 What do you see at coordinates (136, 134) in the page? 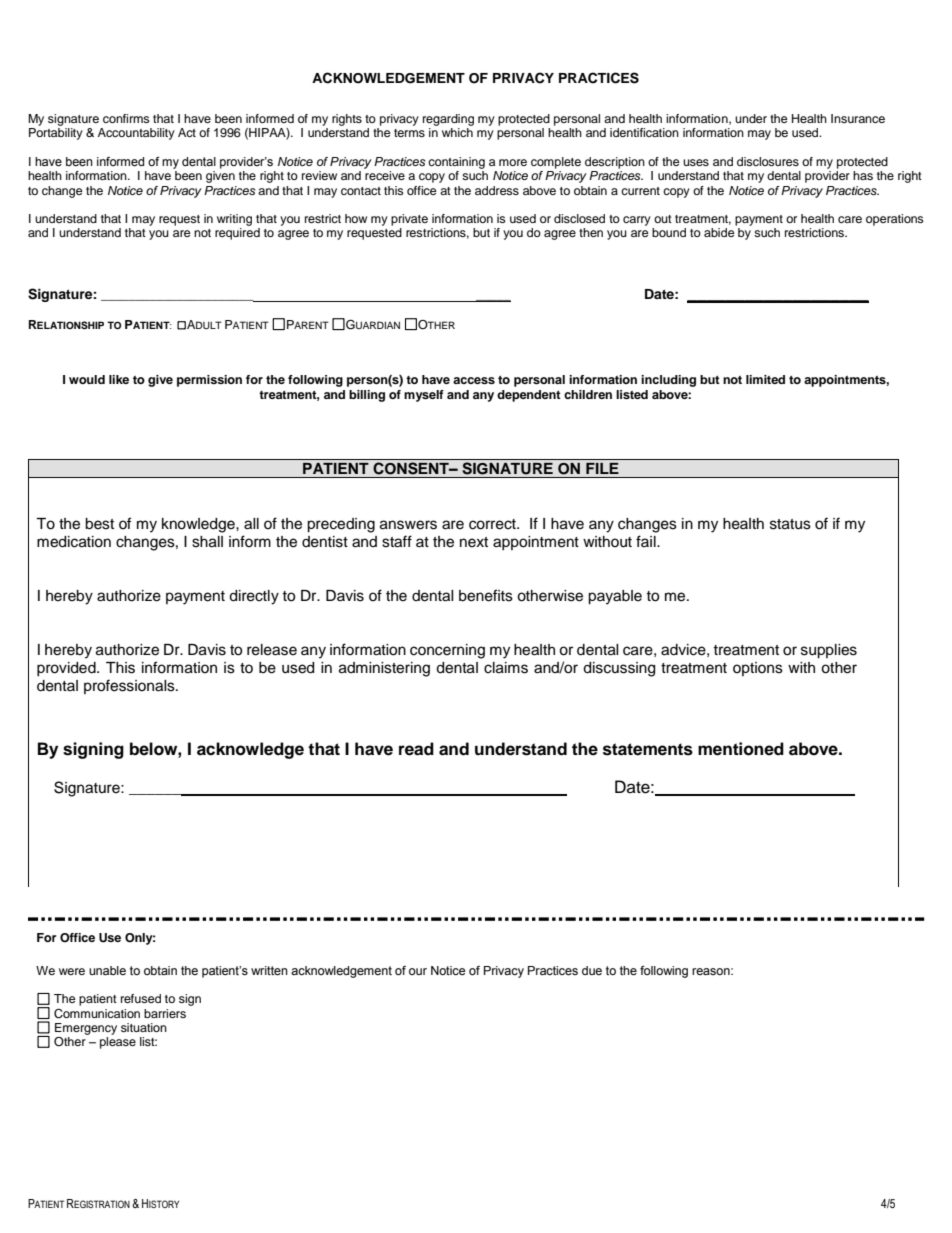
I see `Accountability` at bounding box center [136, 134].
